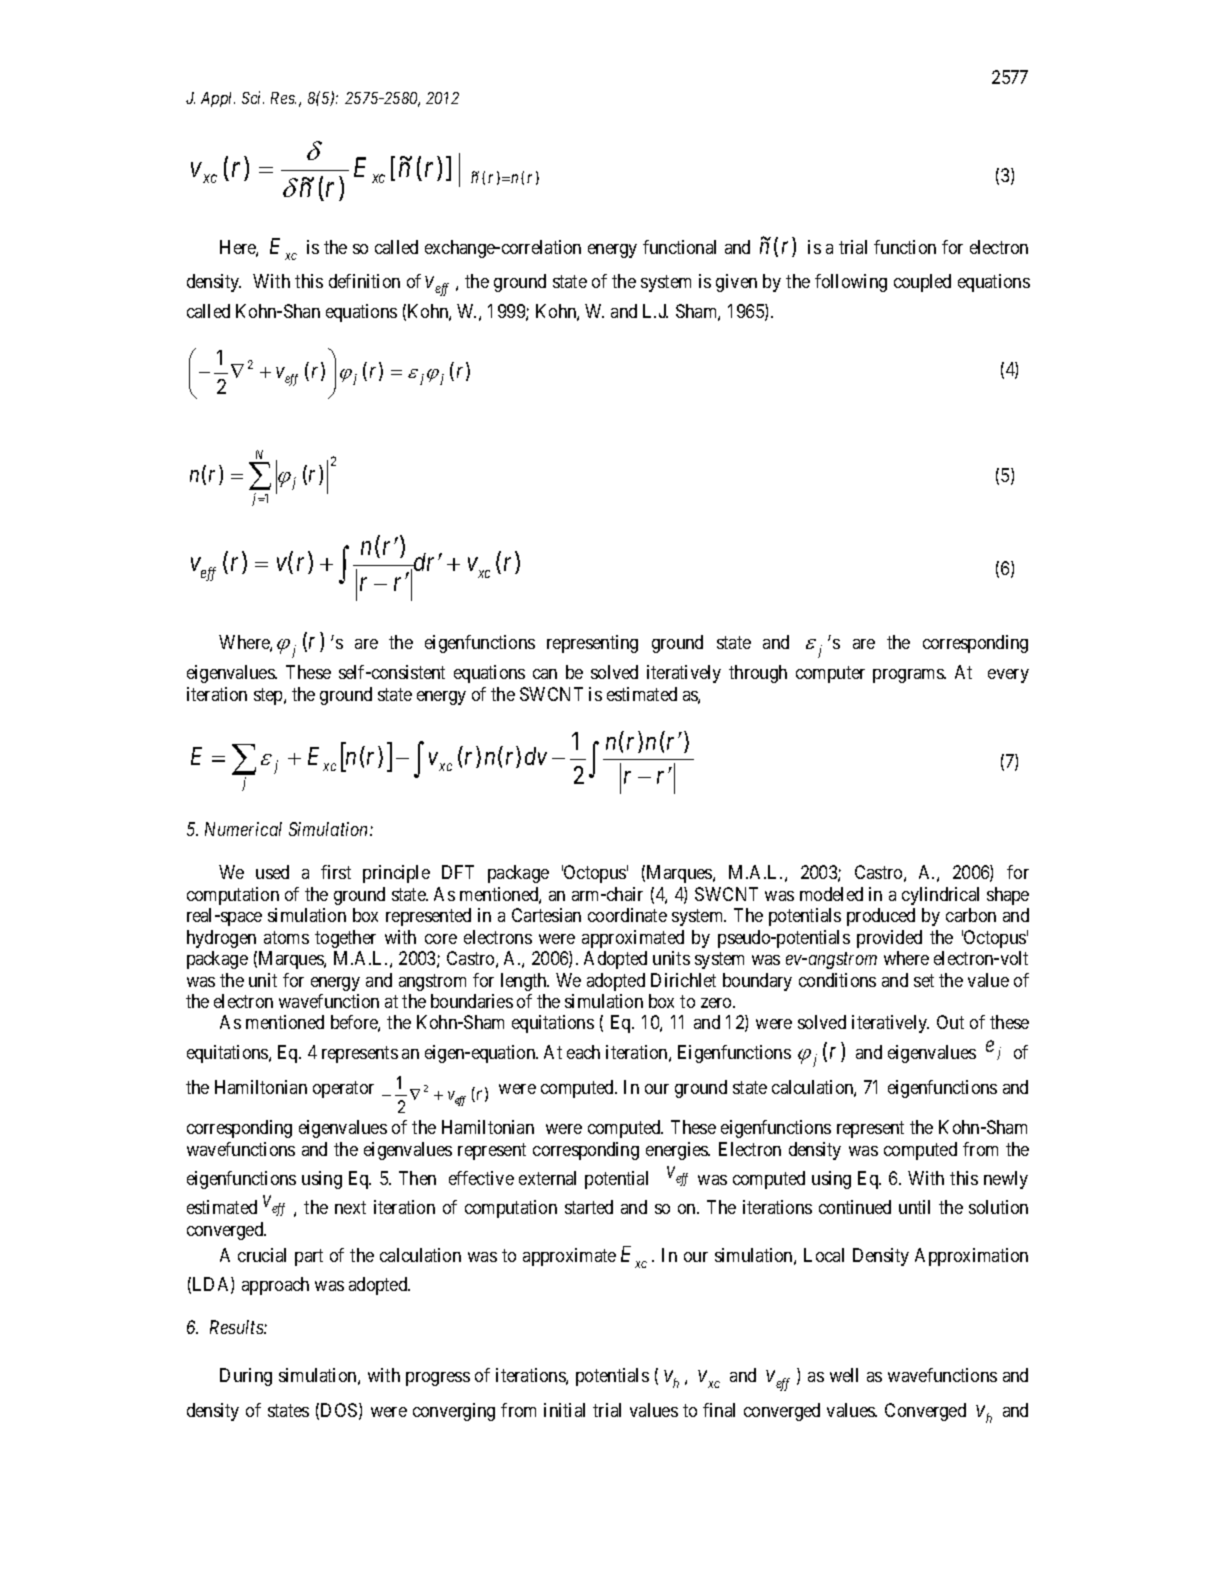 The image size is (1215, 1573). Describe the element at coordinates (736, 283) in the screenshot. I see `given` at that location.
